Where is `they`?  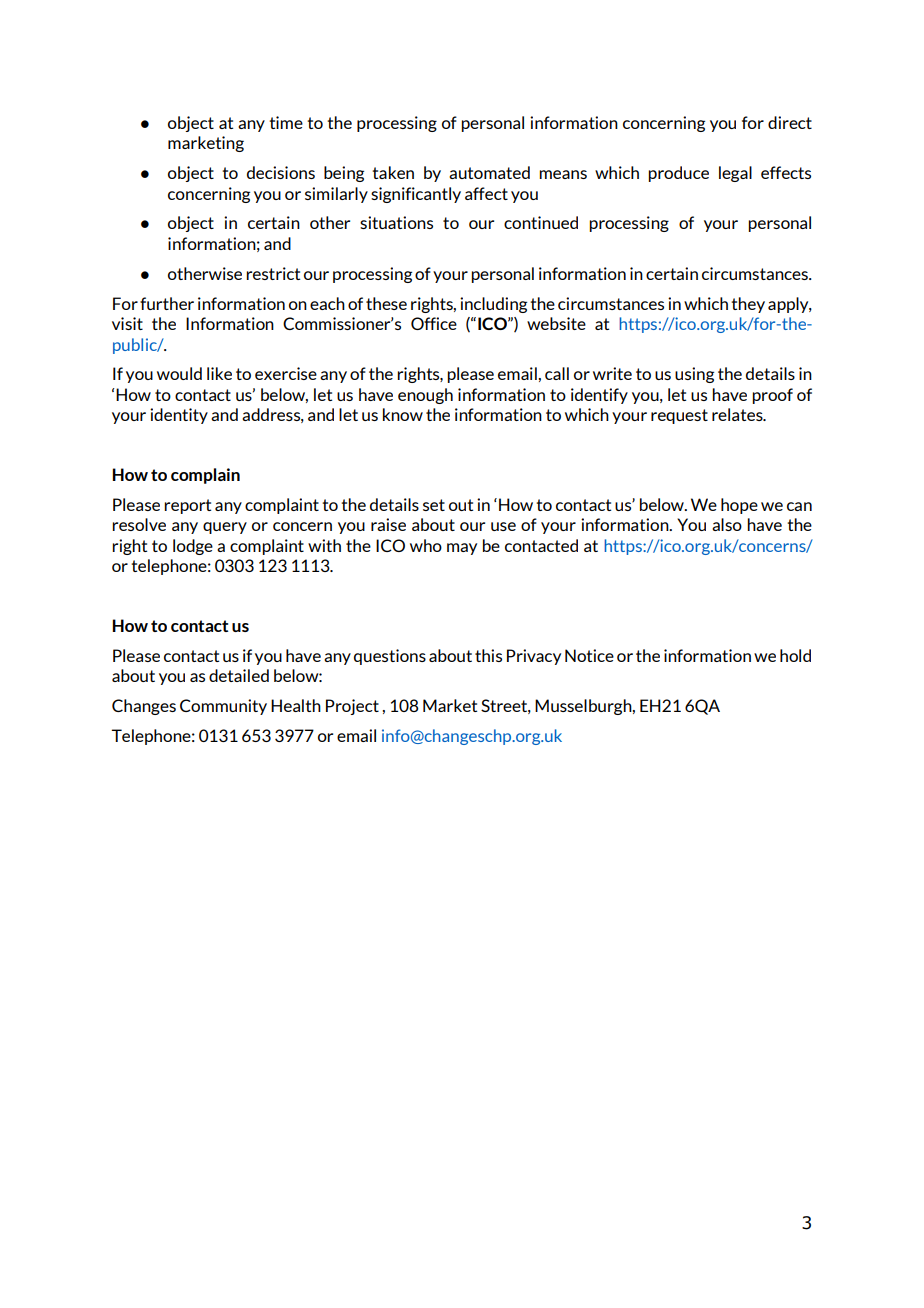
they is located at coordinates (748, 305).
